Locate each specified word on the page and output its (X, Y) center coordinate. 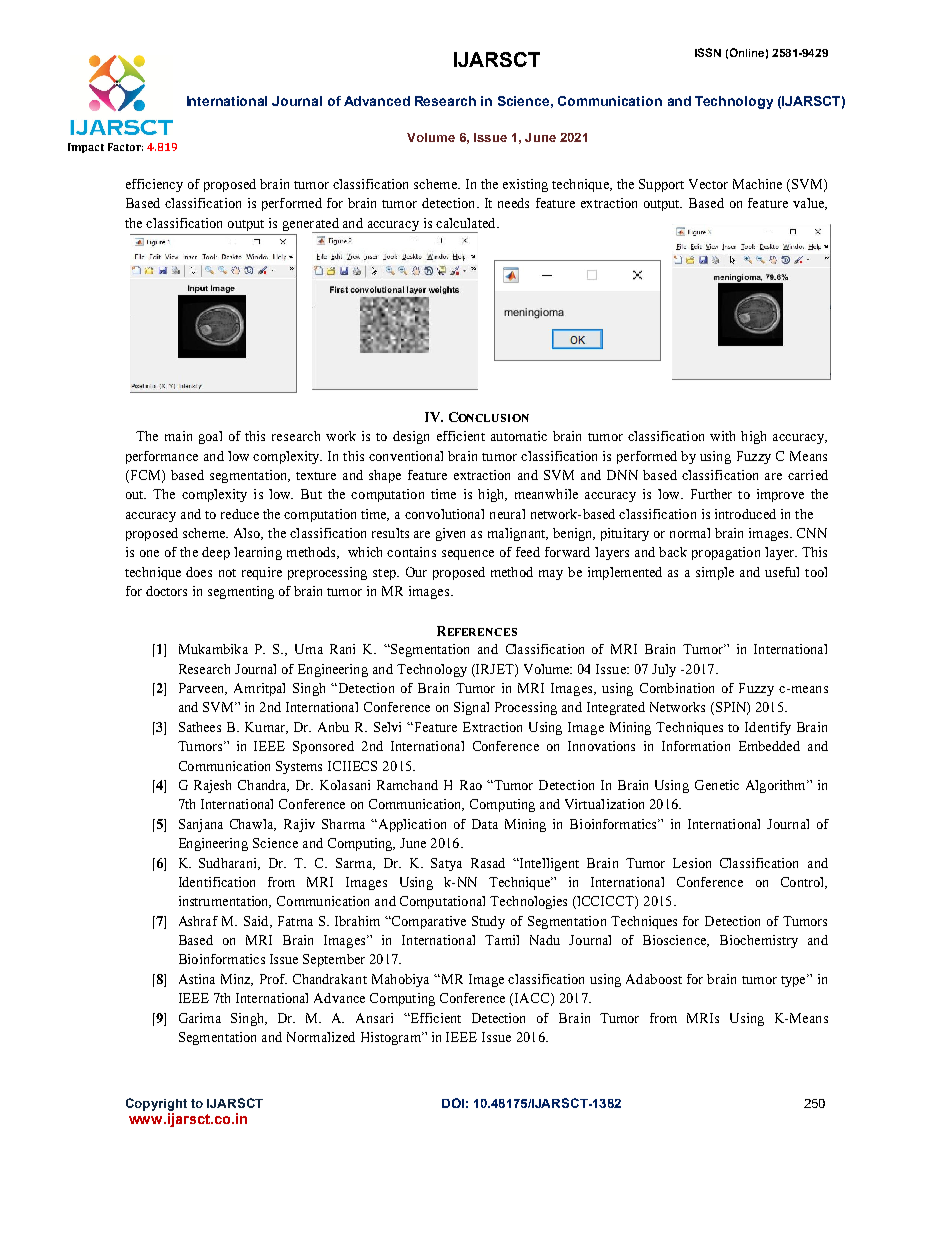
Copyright (156, 1104)
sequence (468, 555)
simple (715, 573)
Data (485, 824)
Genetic (717, 785)
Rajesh (212, 786)
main (178, 436)
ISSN (708, 52)
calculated (467, 223)
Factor (125, 147)
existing (525, 185)
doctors (166, 591)
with (722, 436)
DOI (453, 1103)
